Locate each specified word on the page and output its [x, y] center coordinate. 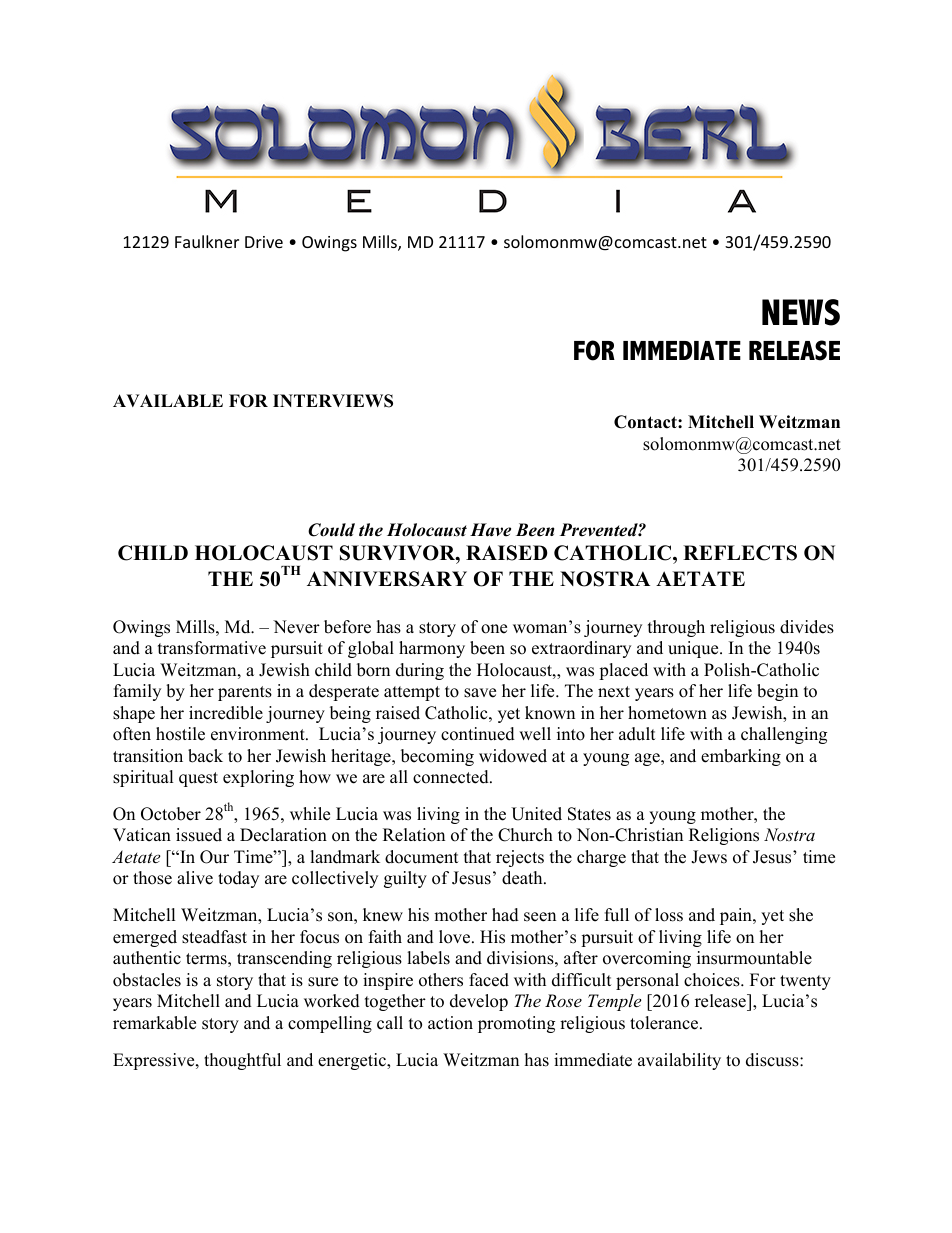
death [523, 878]
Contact [646, 422]
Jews [709, 857]
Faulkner [207, 241]
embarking [741, 757]
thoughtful [242, 1061]
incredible [226, 713]
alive [195, 878]
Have [490, 530]
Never [296, 627]
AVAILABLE [168, 400]
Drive [264, 242]
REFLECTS [740, 553]
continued [478, 734]
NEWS [801, 312]
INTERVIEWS [333, 401]
